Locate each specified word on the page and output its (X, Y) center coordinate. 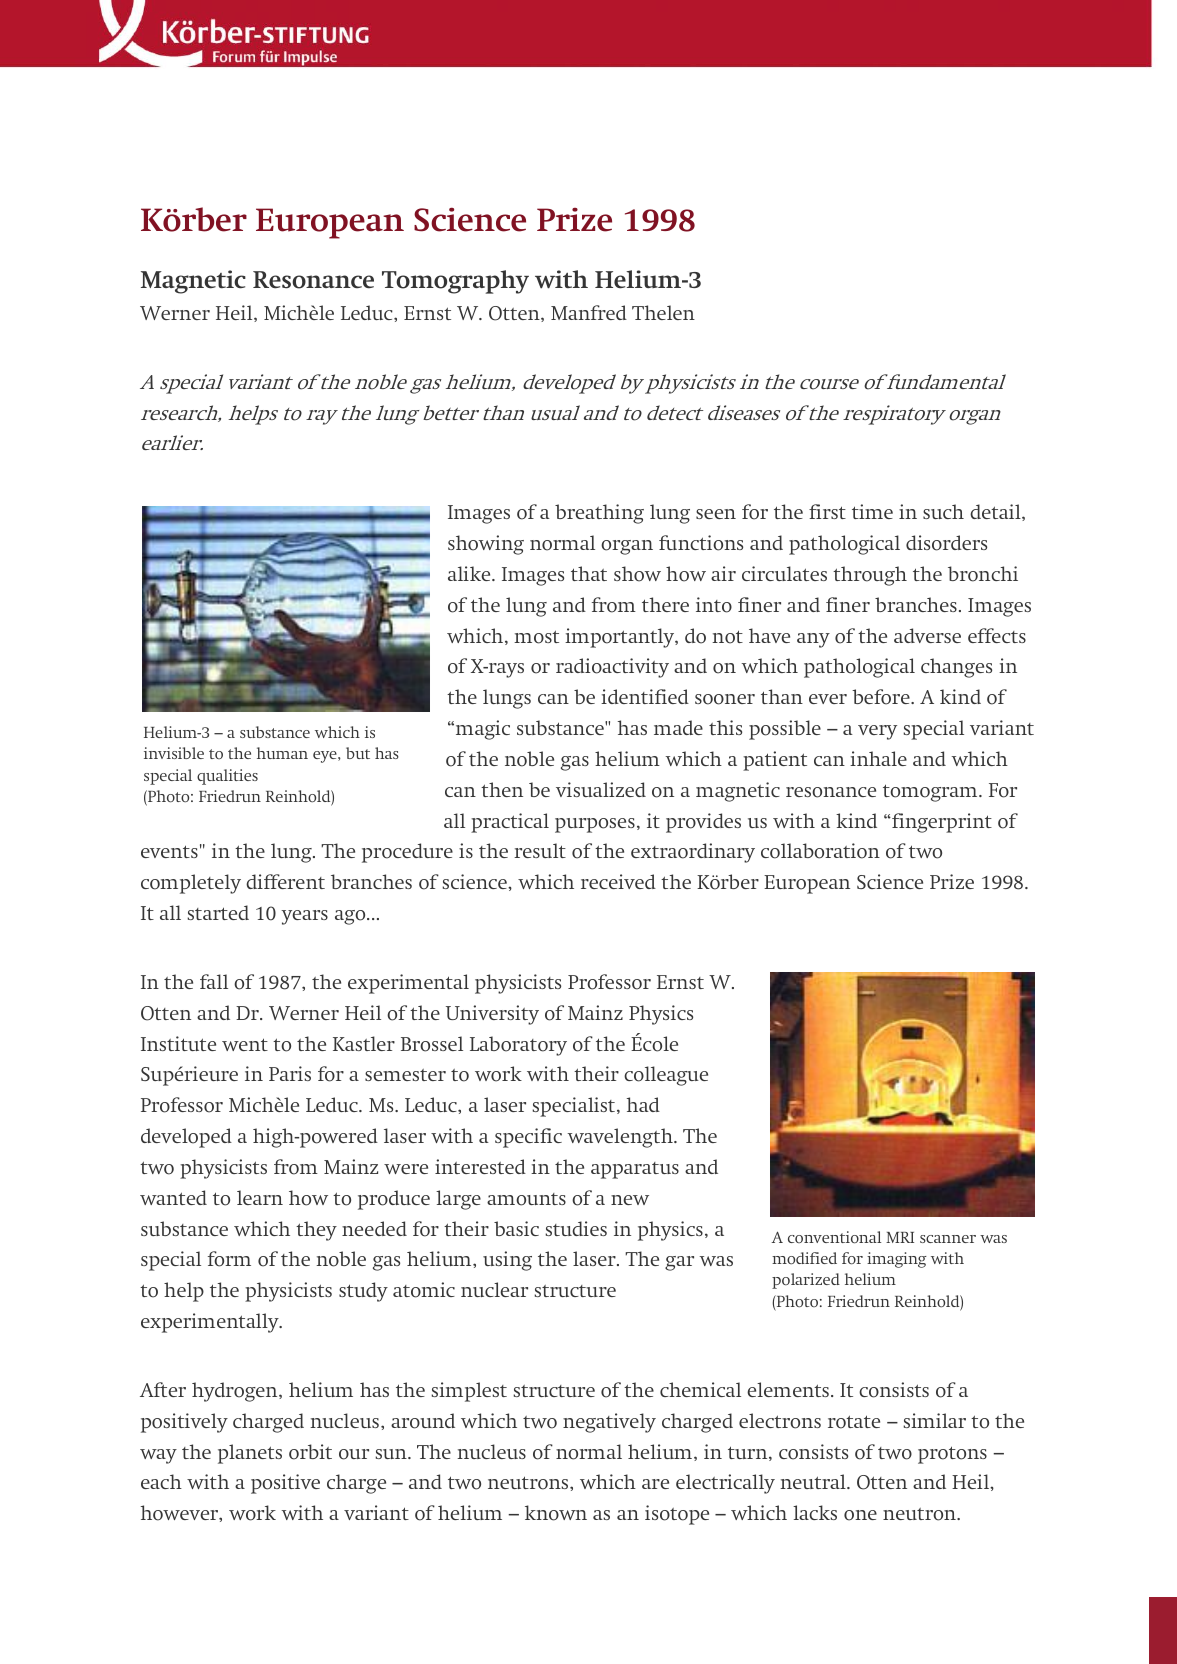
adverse (927, 635)
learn (260, 1197)
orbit (310, 1452)
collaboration (820, 851)
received (618, 881)
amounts (526, 1199)
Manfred (589, 312)
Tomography (455, 282)
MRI (900, 1237)
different (285, 881)
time (872, 511)
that (589, 573)
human (282, 753)
